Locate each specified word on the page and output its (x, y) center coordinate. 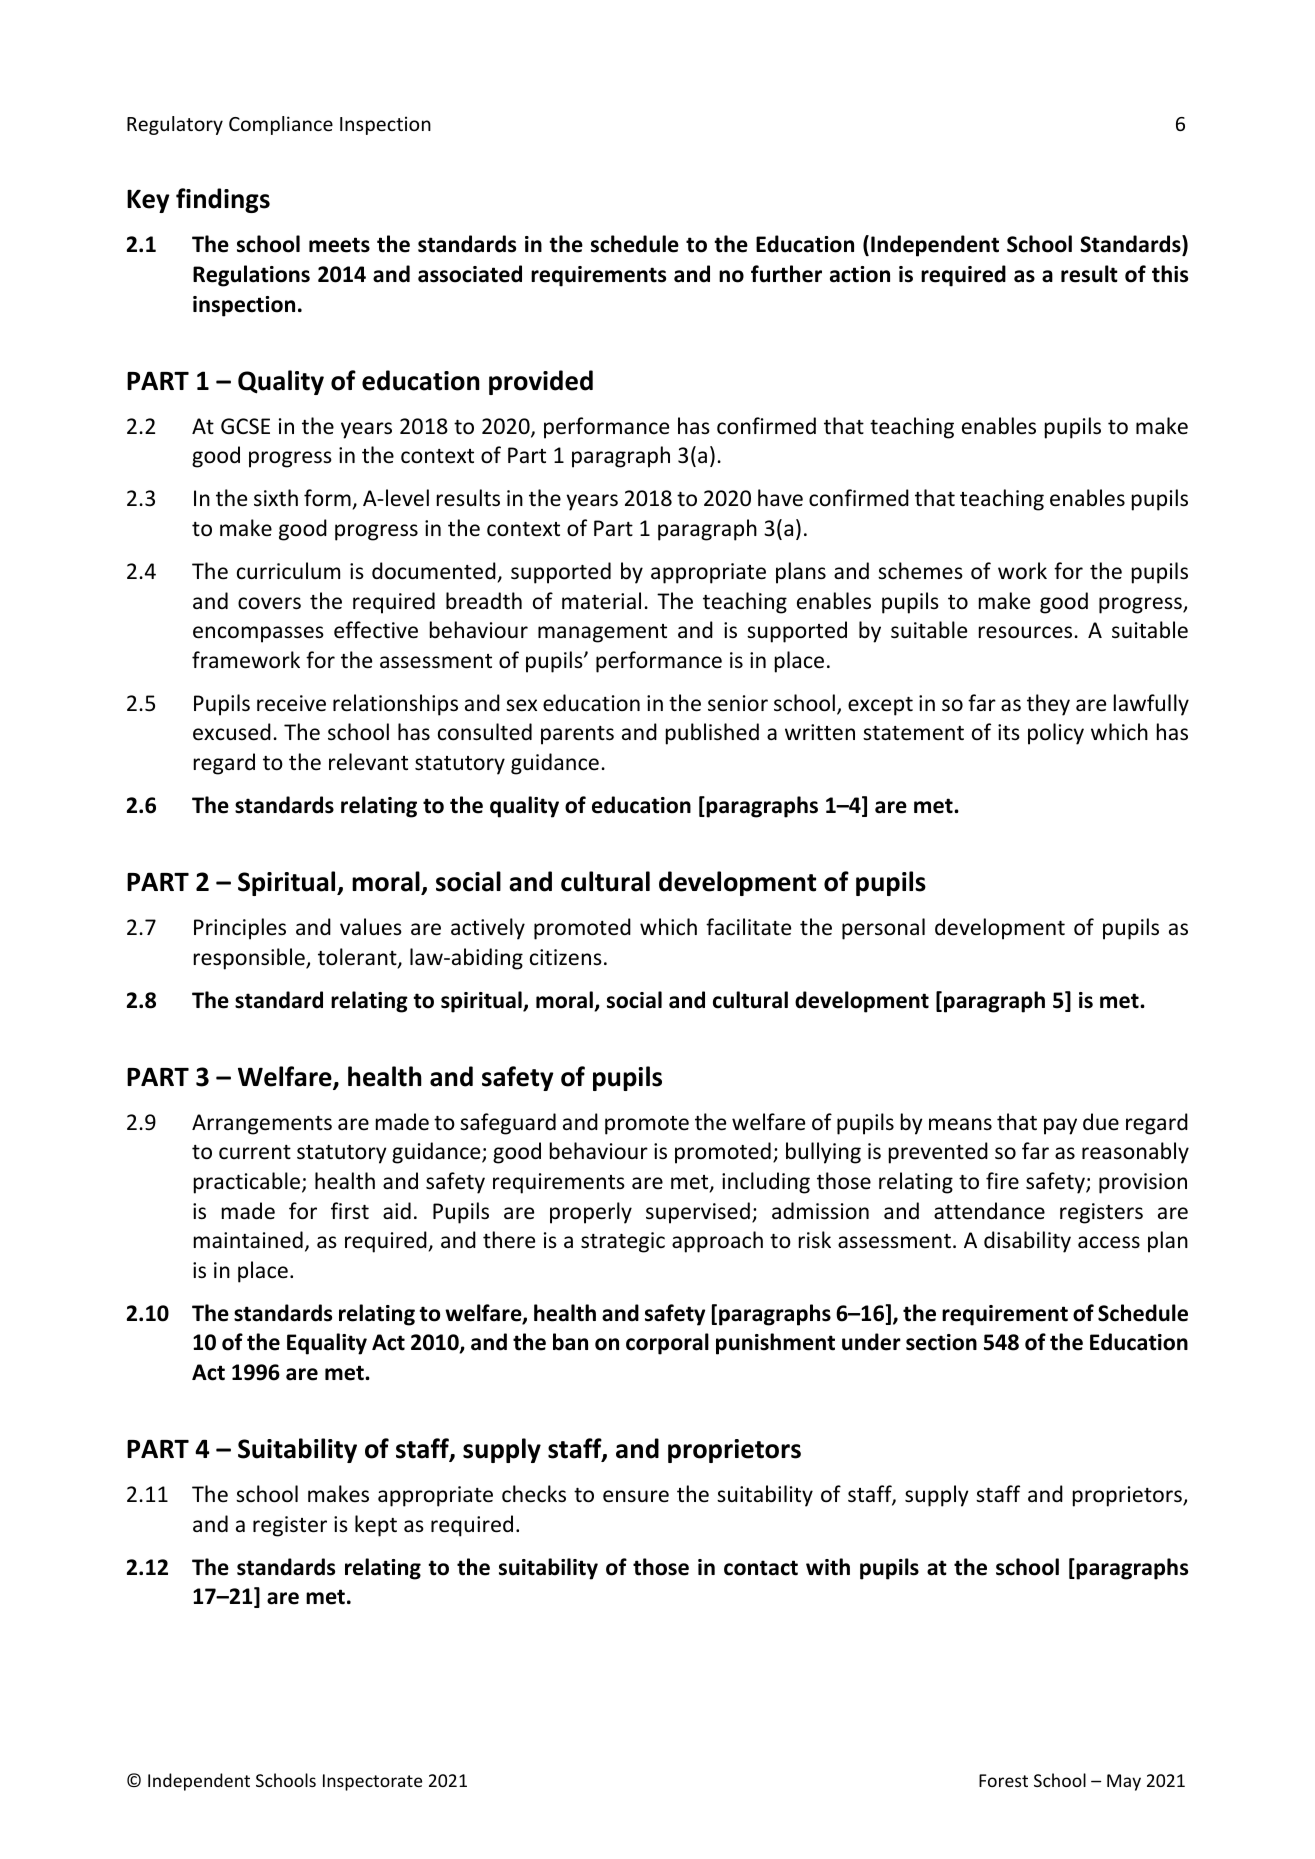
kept (376, 1526)
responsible (250, 959)
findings (223, 200)
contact (761, 1568)
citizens (566, 957)
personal (883, 929)
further (786, 274)
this (1170, 274)
